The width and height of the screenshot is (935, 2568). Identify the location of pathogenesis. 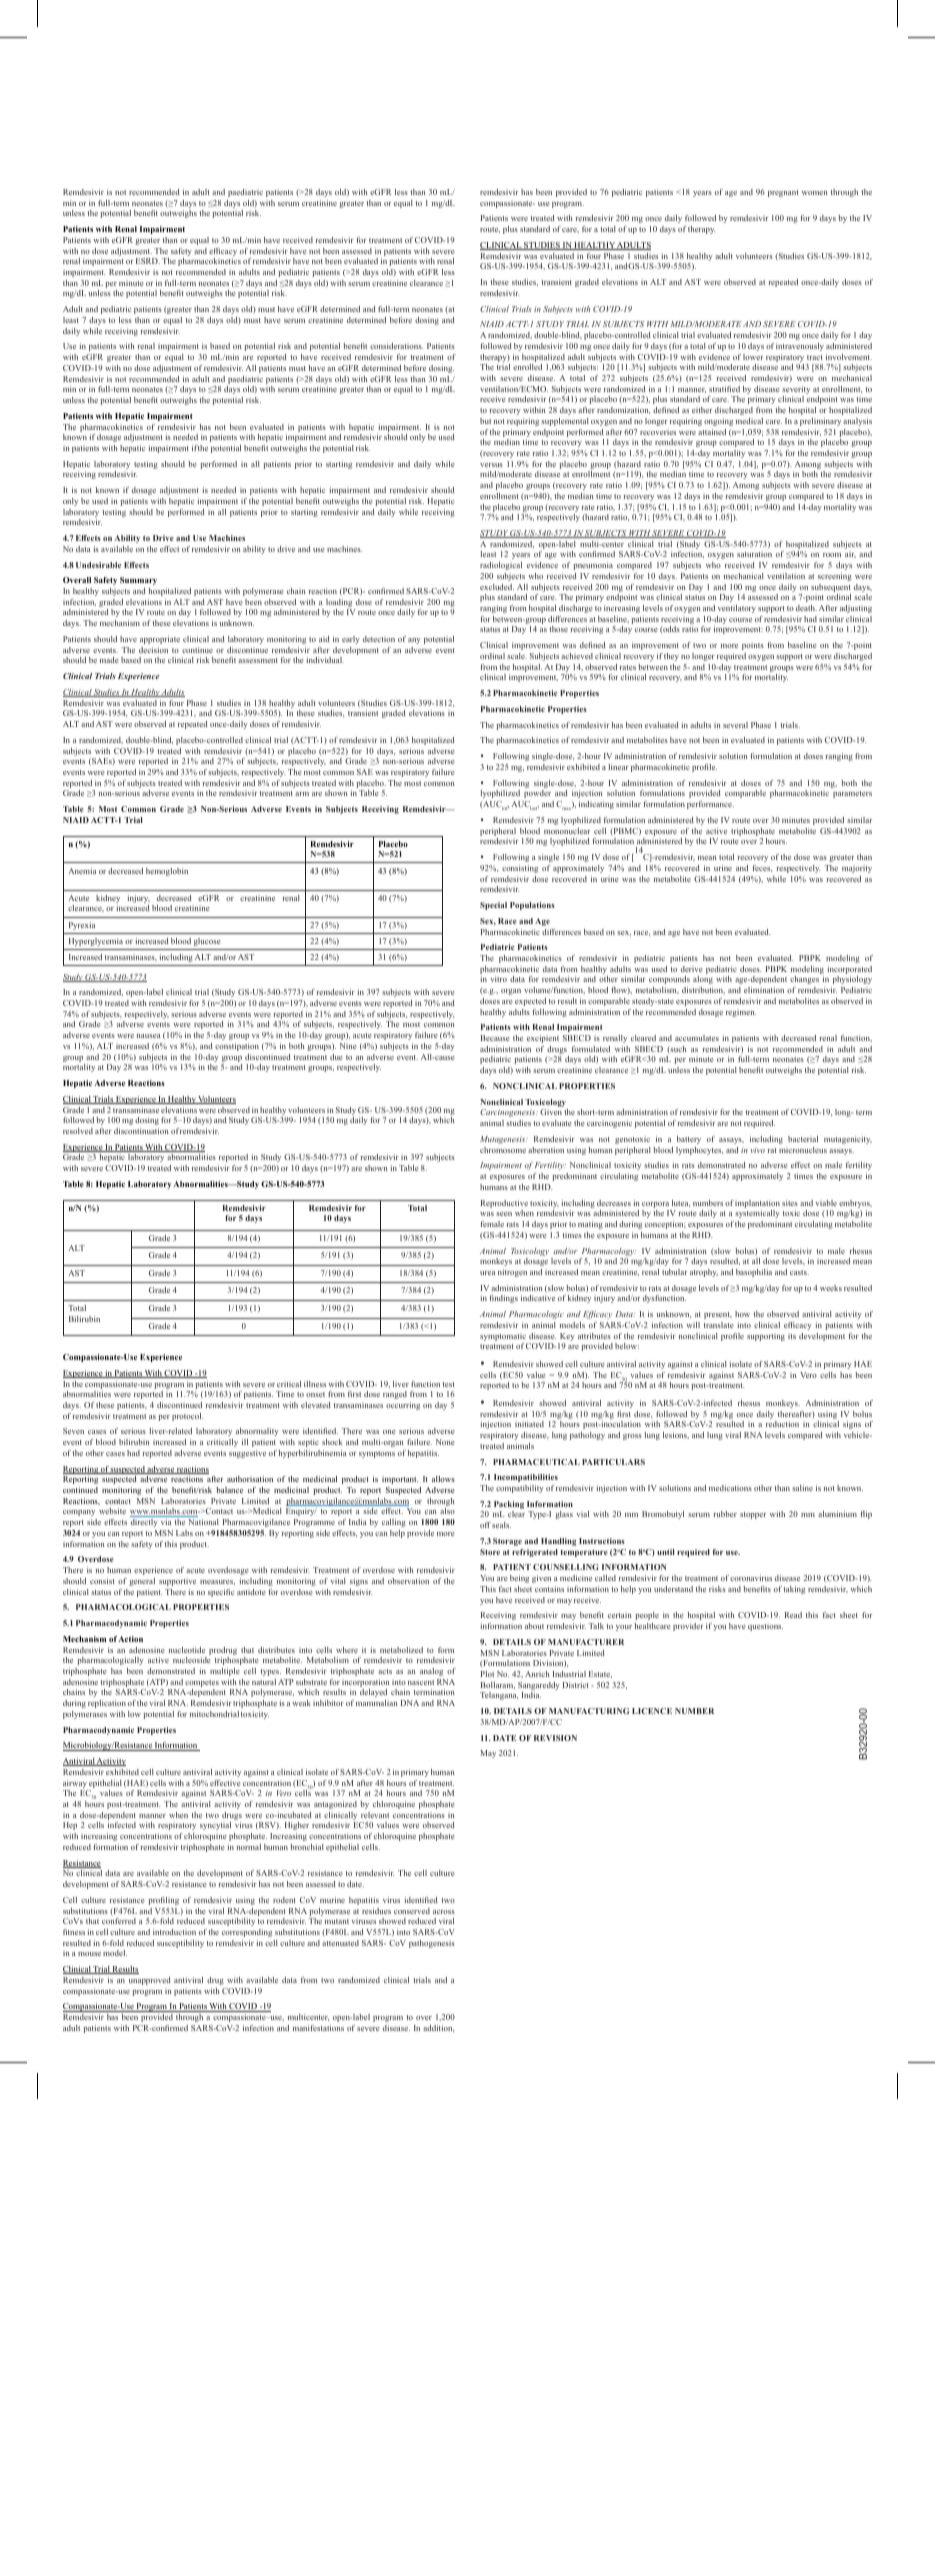
(432, 1944).
